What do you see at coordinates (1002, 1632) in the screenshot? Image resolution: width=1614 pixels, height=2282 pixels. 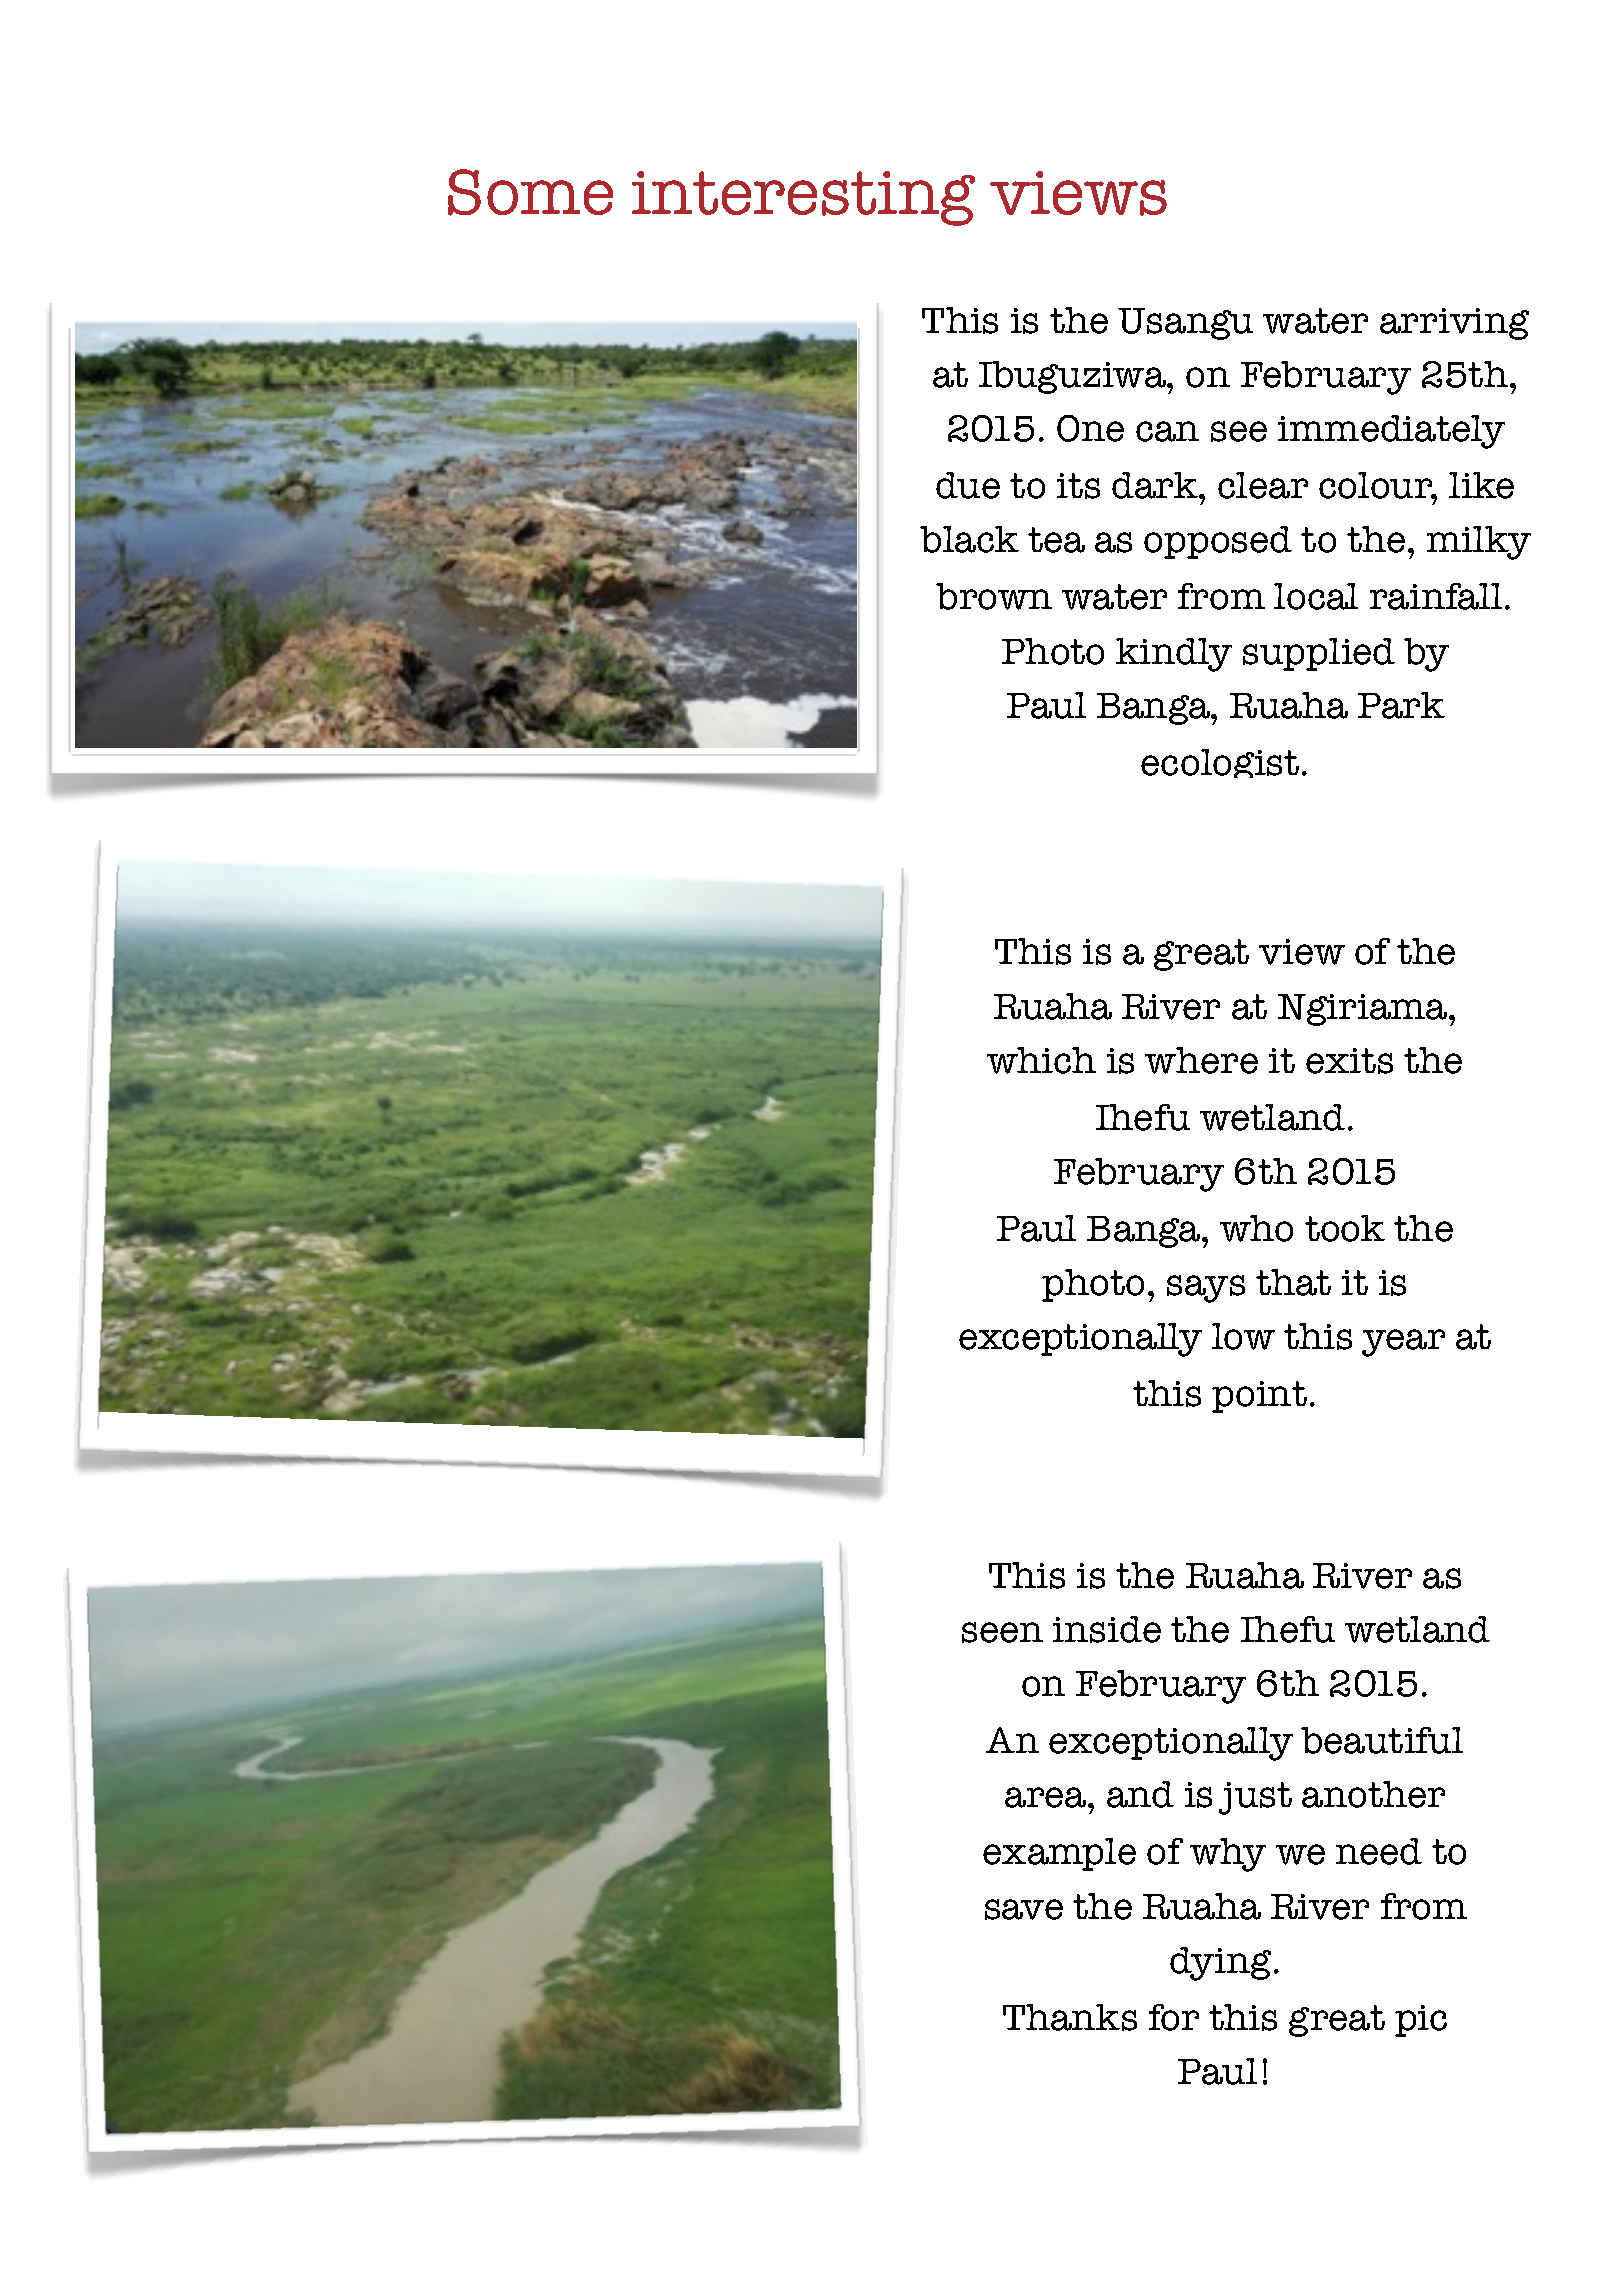 I see `seen` at bounding box center [1002, 1632].
